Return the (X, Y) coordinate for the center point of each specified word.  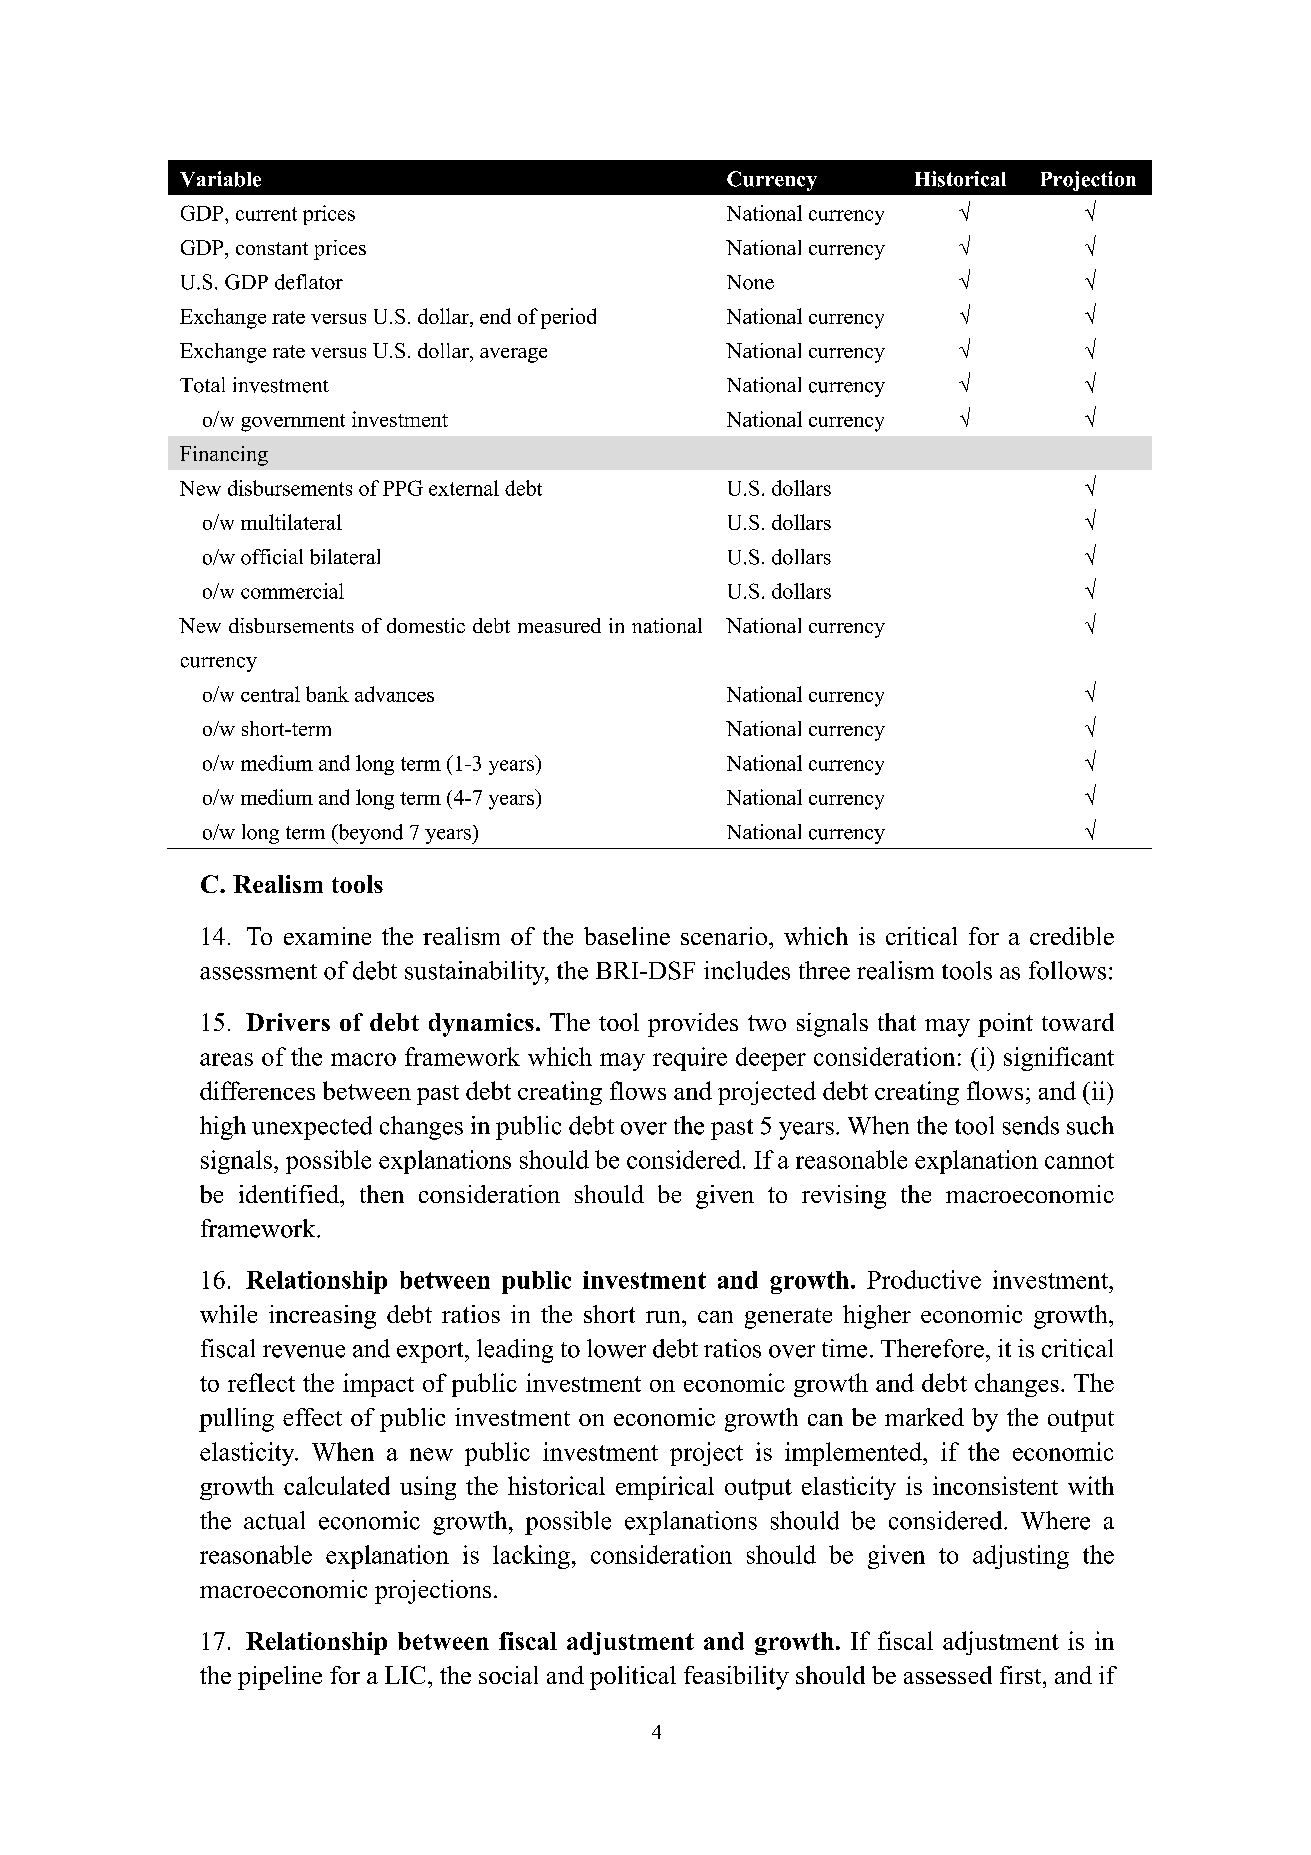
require (690, 1059)
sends (1031, 1125)
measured (559, 625)
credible (1072, 936)
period (568, 318)
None (750, 282)
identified (290, 1194)
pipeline (280, 1678)
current (266, 214)
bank (327, 694)
